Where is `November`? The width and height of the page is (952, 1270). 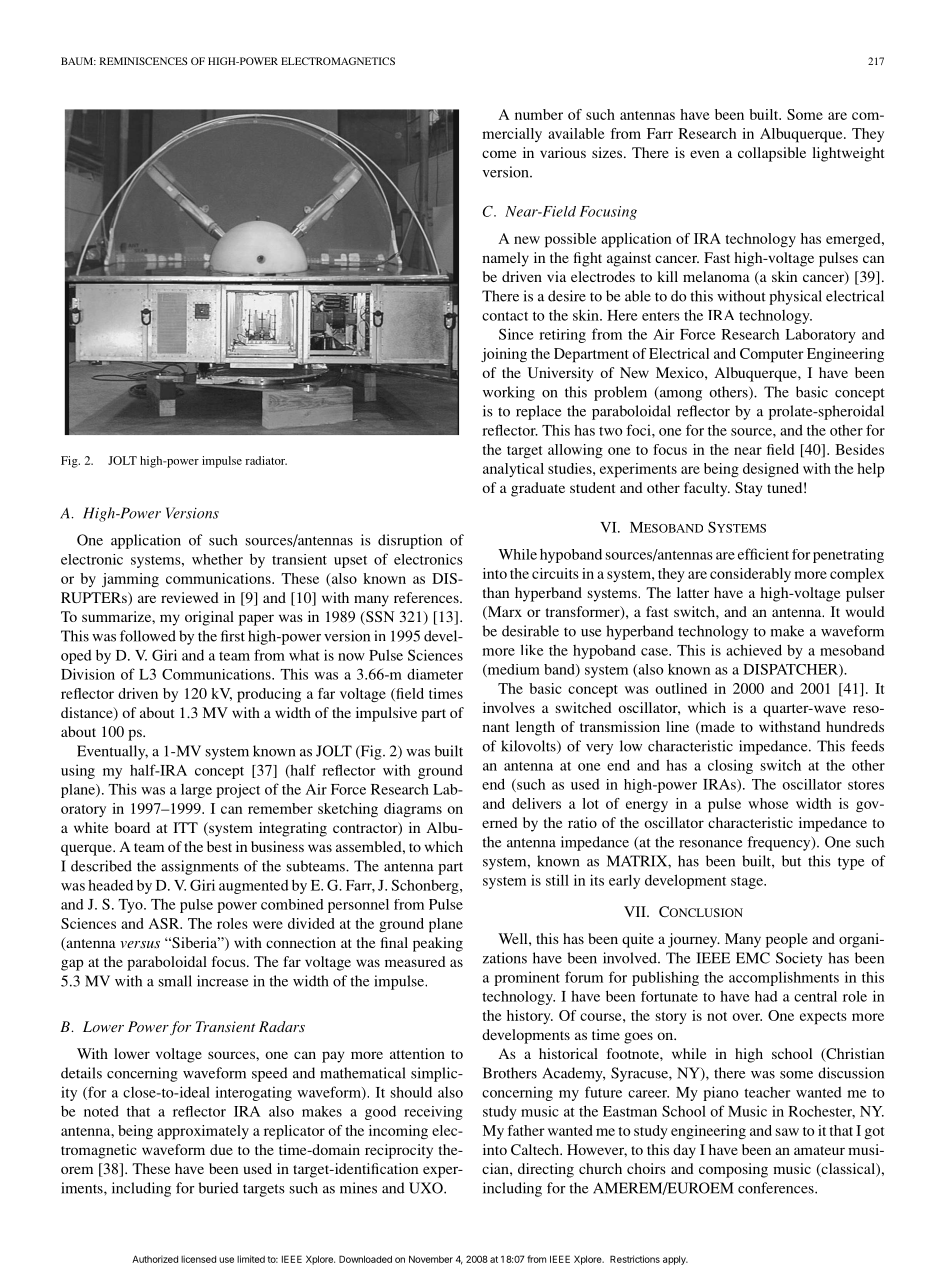
November is located at coordinates (431, 1259).
